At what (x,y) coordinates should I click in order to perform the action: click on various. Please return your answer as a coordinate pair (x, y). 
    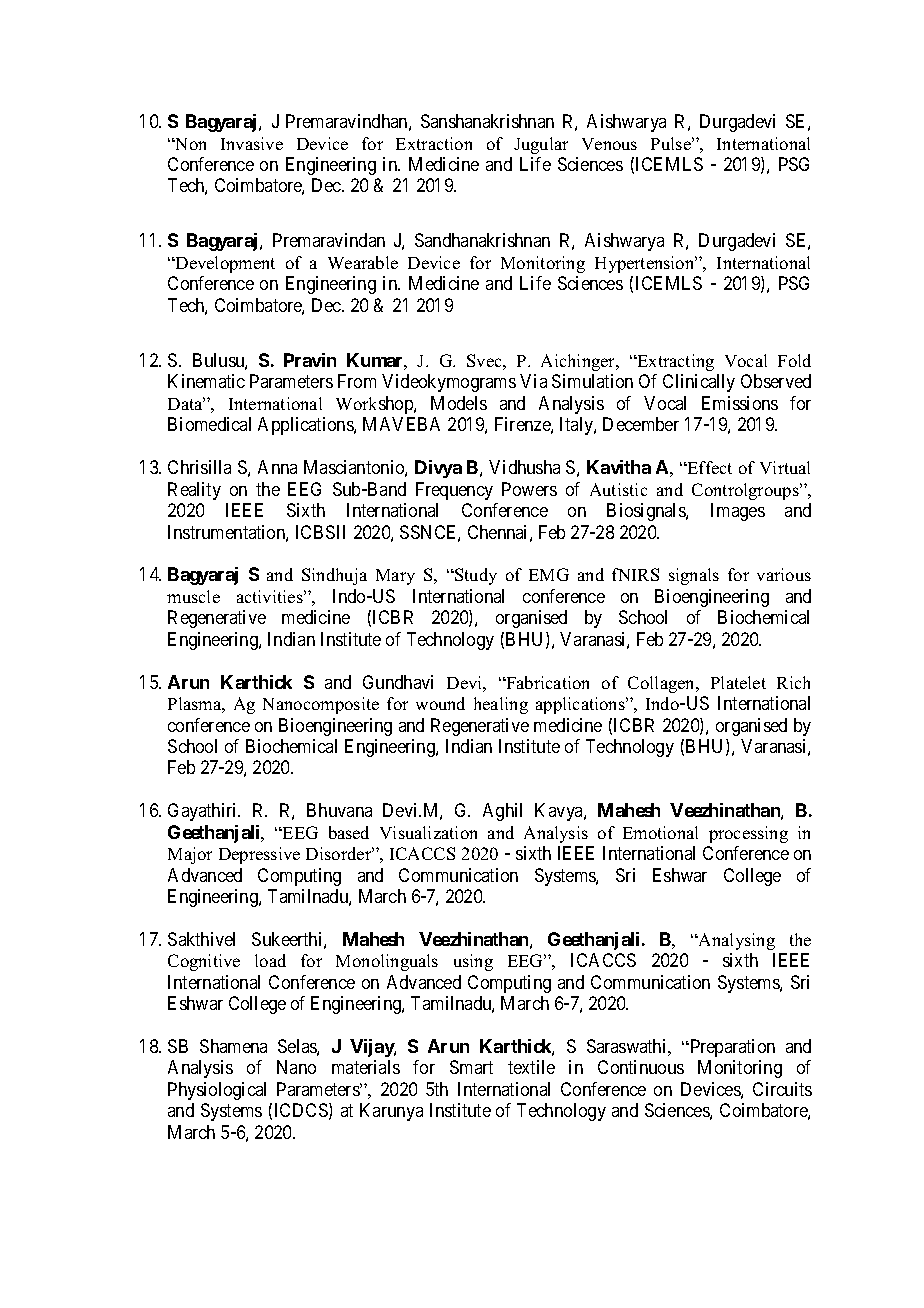
    Looking at the image, I should click on (784, 574).
